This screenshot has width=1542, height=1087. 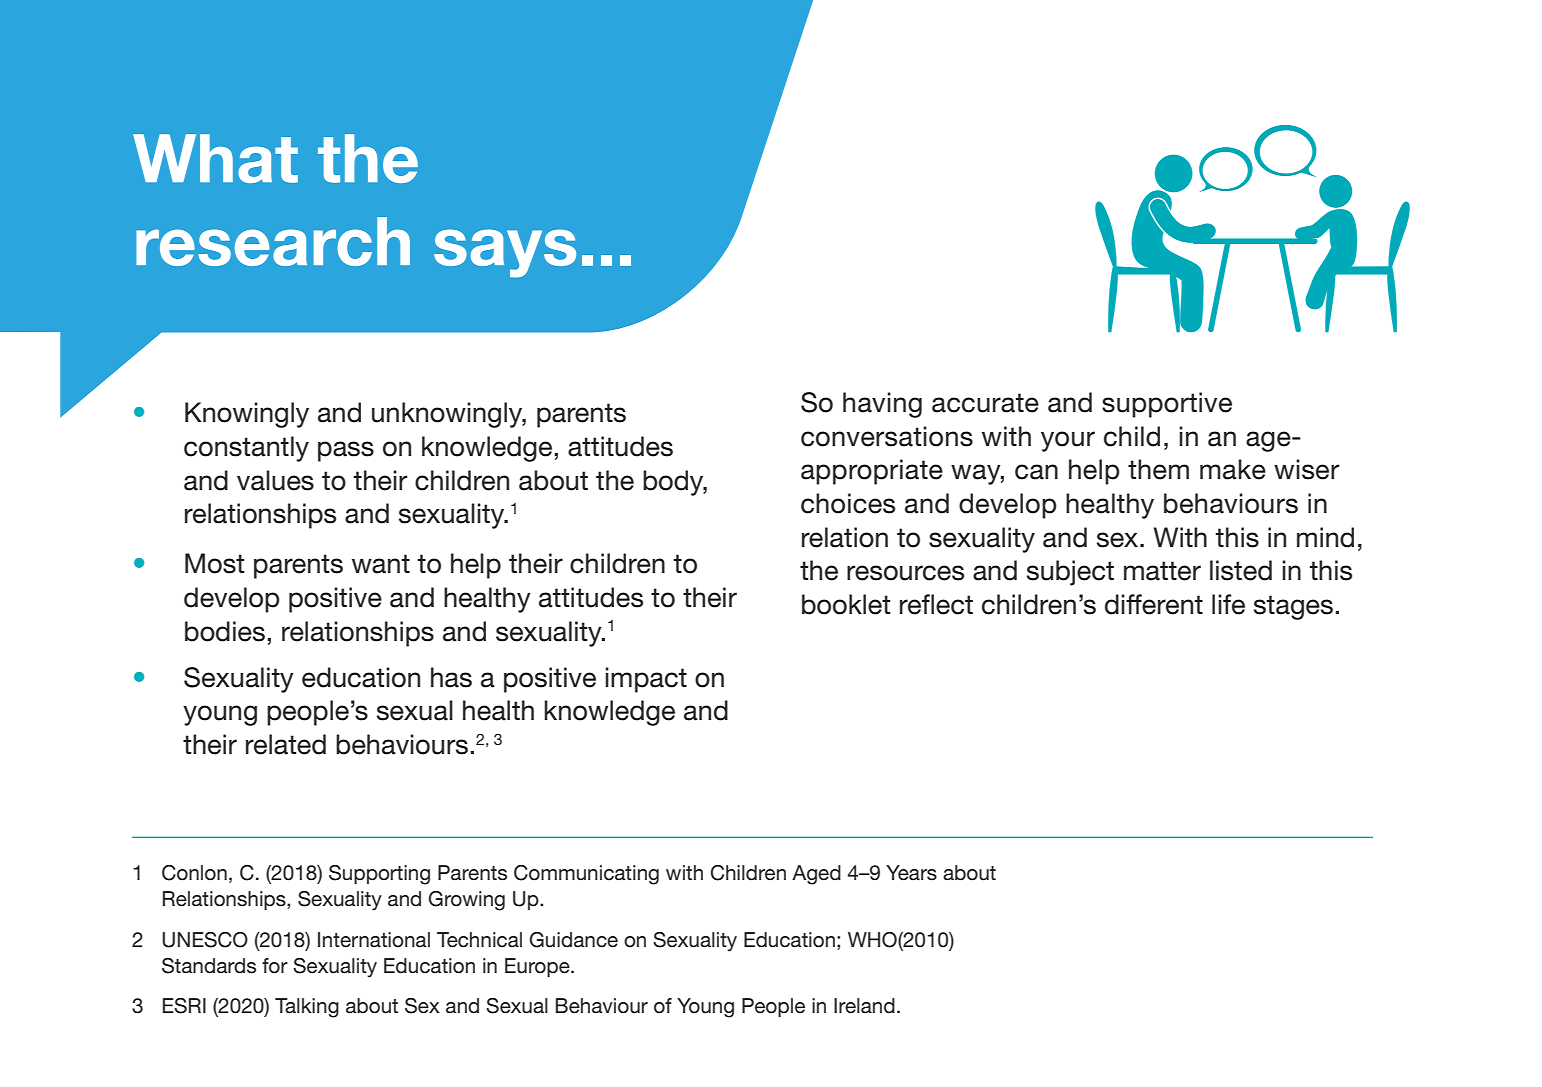 I want to click on different, so click(x=1154, y=604).
